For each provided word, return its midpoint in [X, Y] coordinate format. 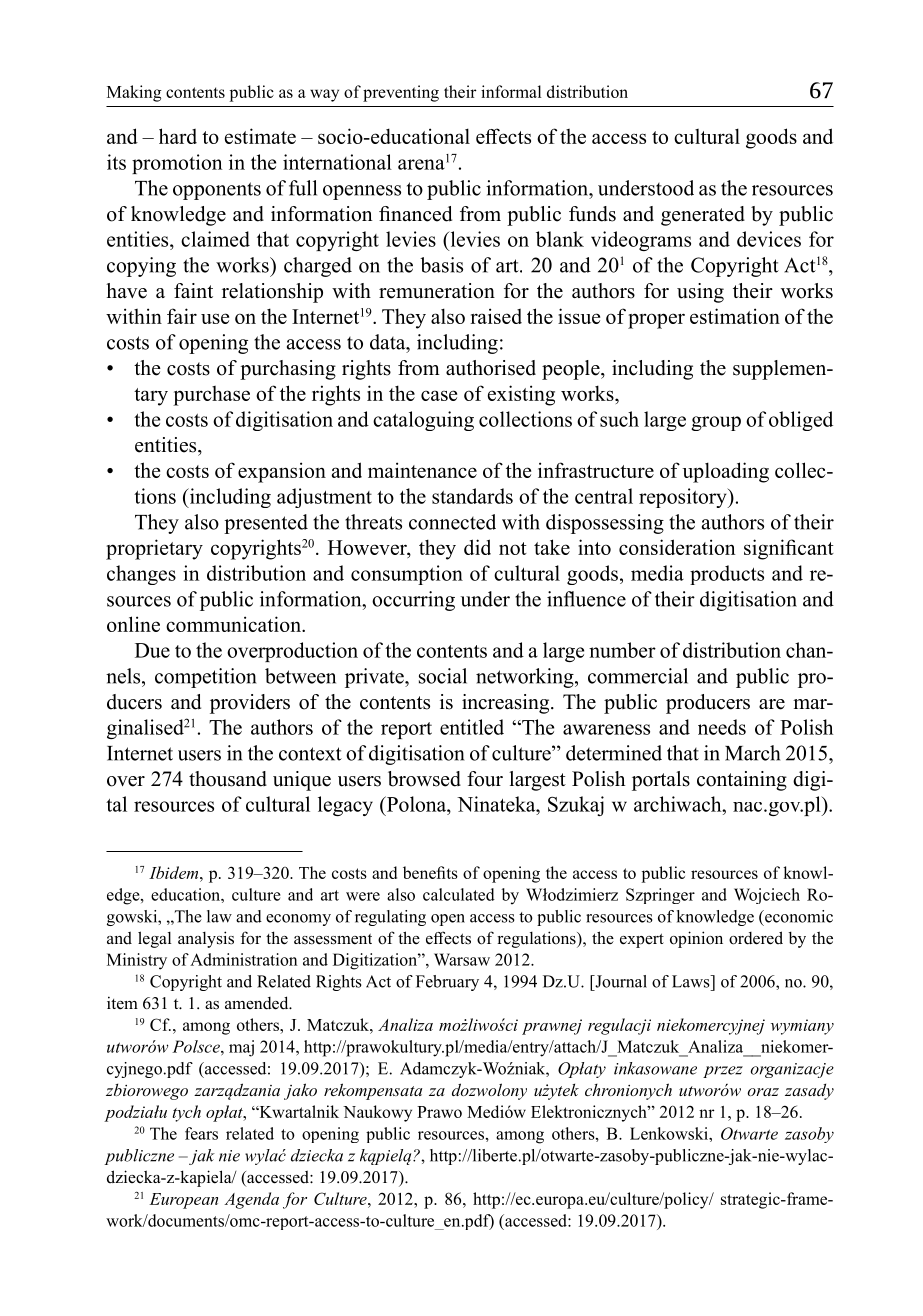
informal [511, 91]
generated [703, 216]
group [716, 423]
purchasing [288, 370]
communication [234, 624]
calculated [459, 894]
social [443, 676]
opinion [696, 939]
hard [178, 136]
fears [201, 1133]
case [439, 395]
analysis [206, 939]
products [727, 575]
